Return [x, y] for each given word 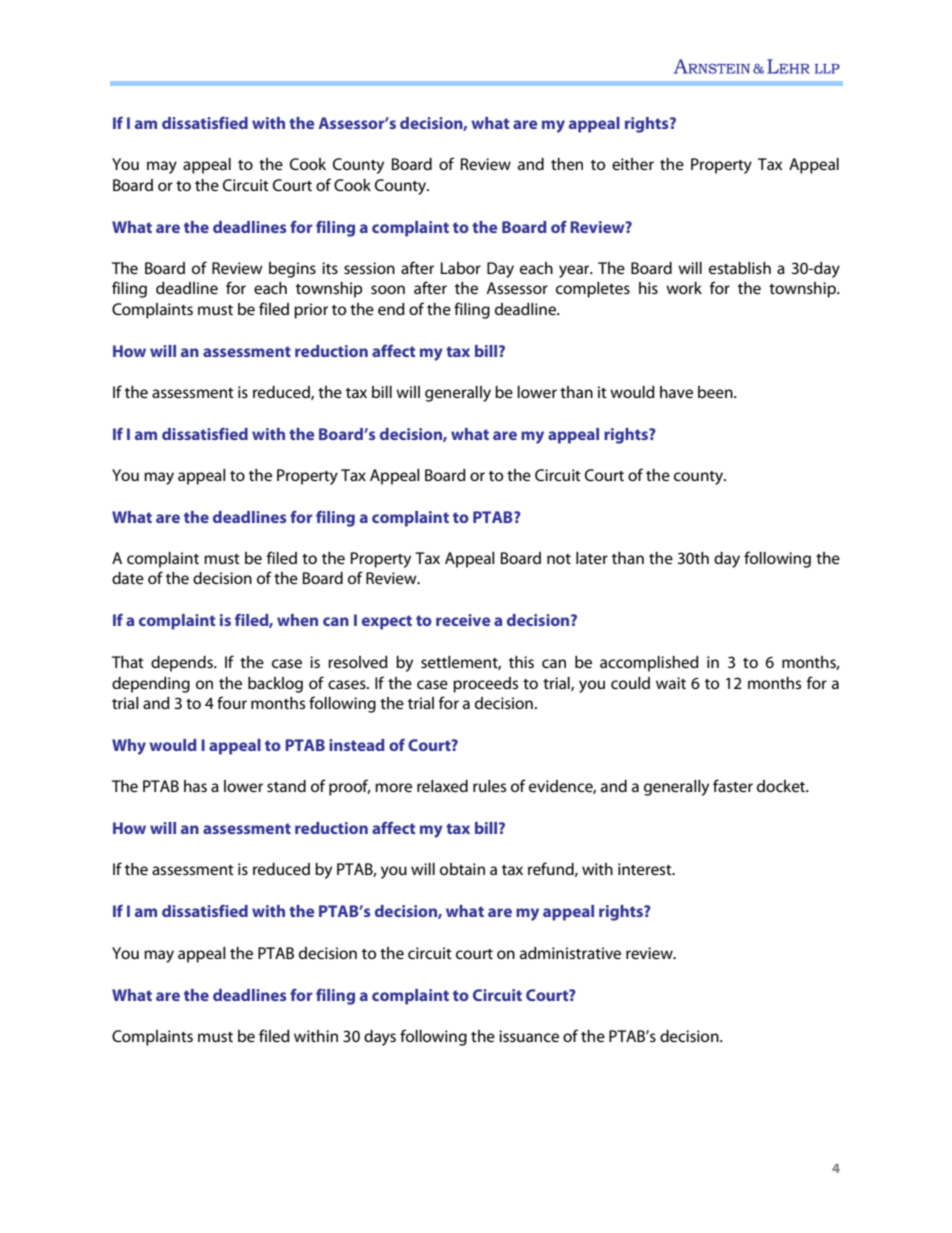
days [380, 1038]
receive [463, 620]
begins [292, 270]
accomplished [649, 664]
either [633, 164]
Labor [461, 268]
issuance [529, 1036]
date [128, 578]
